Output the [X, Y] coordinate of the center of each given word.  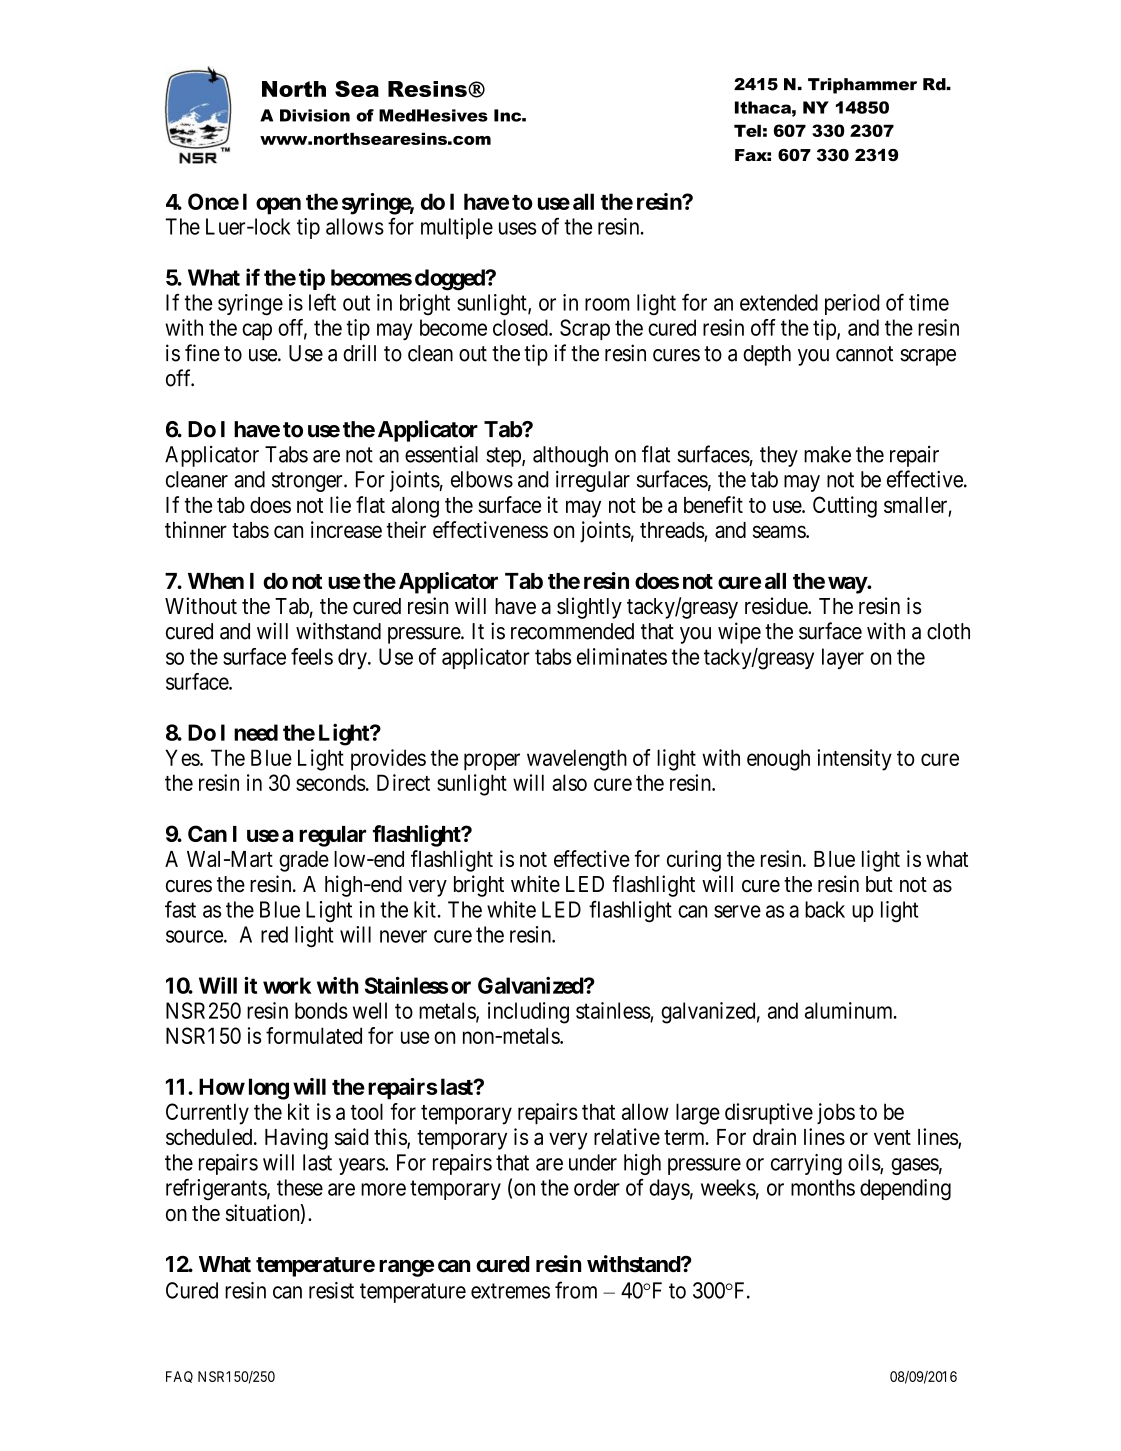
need [256, 732]
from [576, 1290]
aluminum [850, 1010]
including [528, 1013]
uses [517, 228]
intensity [854, 760]
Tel [747, 130]
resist [331, 1290]
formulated [314, 1035]
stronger [308, 482]
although [570, 456]
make [827, 454]
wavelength [577, 760]
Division [315, 115]
